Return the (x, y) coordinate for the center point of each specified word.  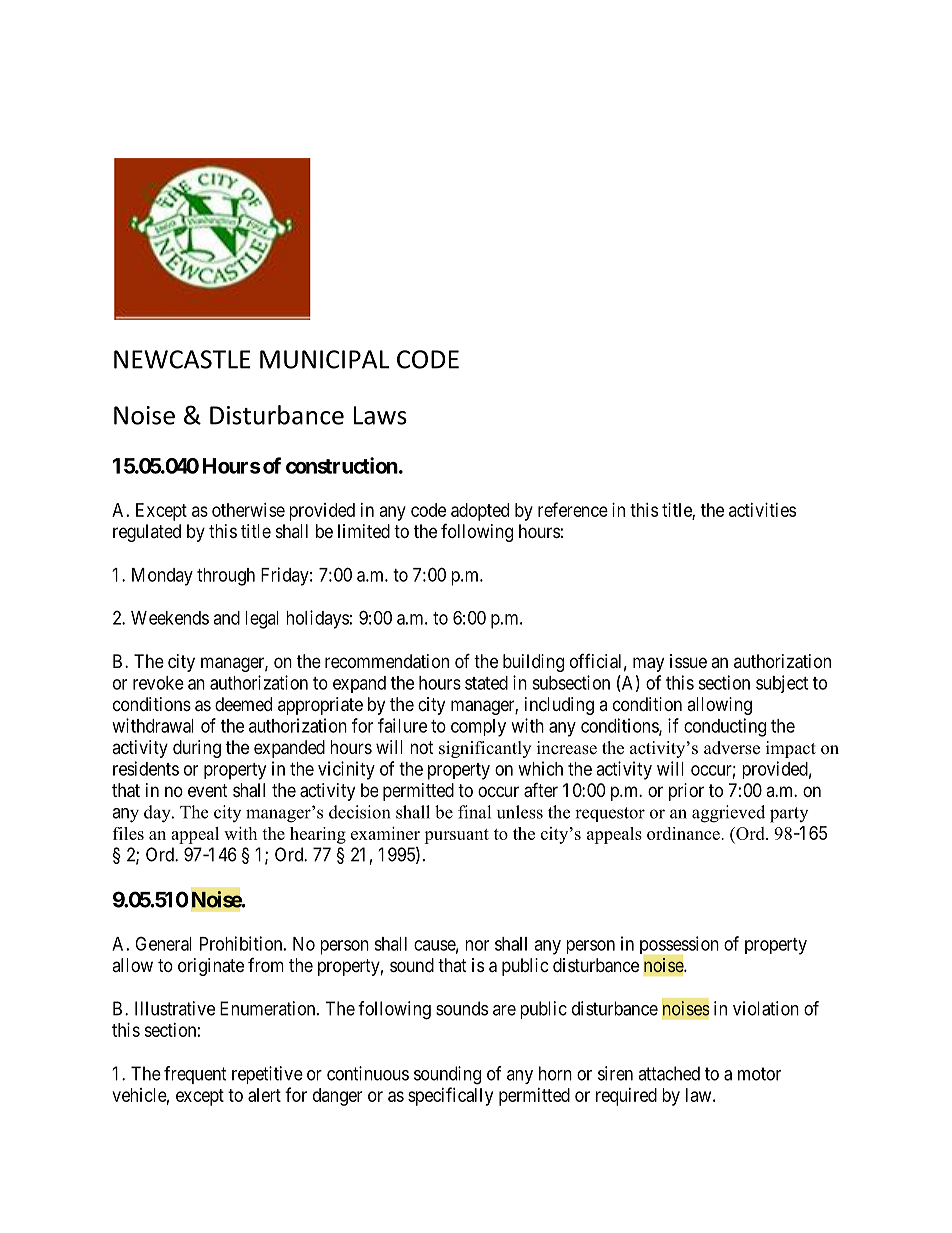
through (226, 577)
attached (669, 1073)
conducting (725, 727)
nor (477, 945)
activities (762, 510)
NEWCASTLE (182, 359)
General (163, 943)
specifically (450, 1096)
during (197, 749)
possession (679, 946)
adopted (480, 512)
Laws (380, 415)
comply (478, 728)
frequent (195, 1075)
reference (573, 509)
